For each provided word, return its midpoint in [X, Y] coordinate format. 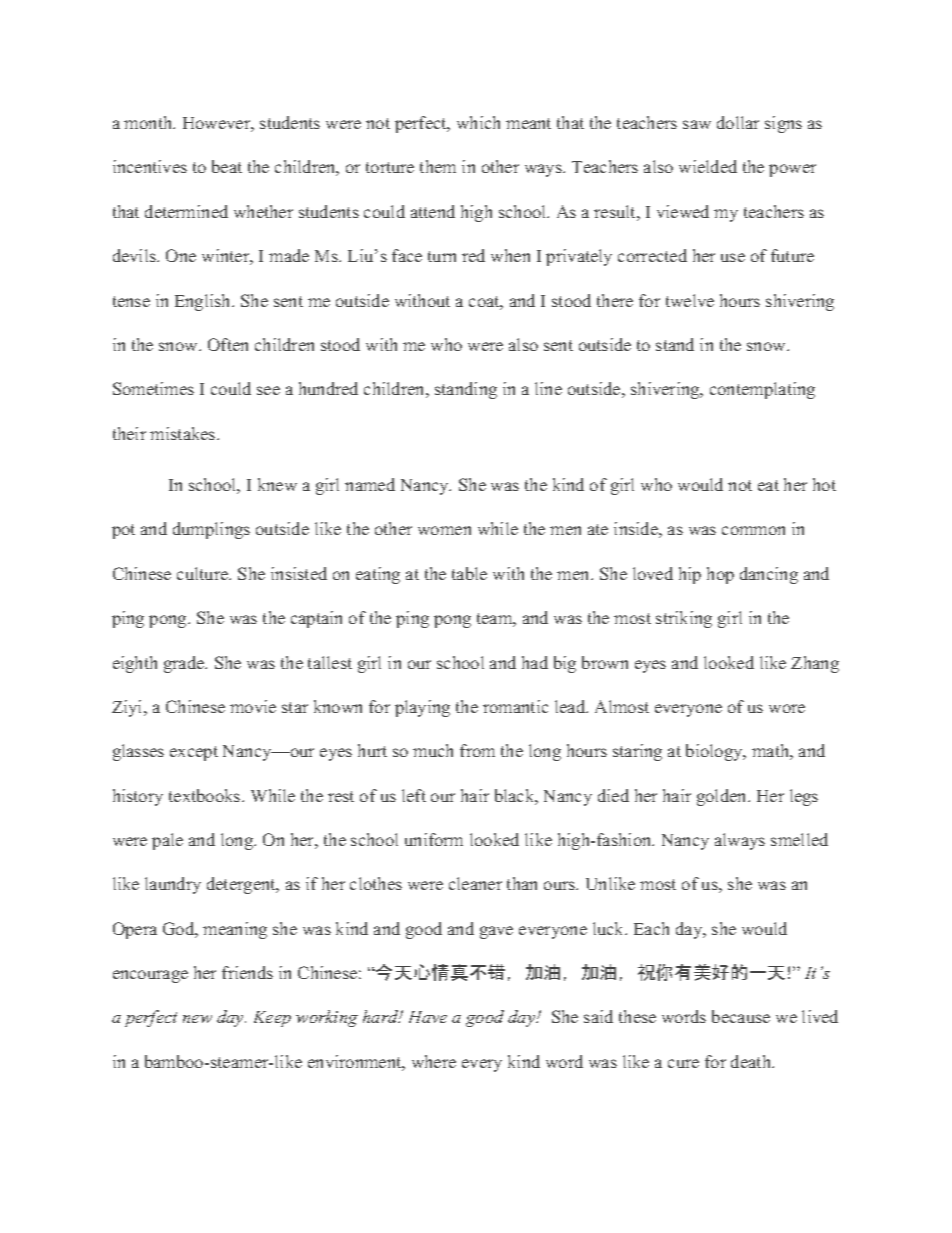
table [469, 573]
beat [227, 166]
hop [720, 575]
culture [204, 573]
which [478, 122]
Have [428, 1017]
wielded [708, 166]
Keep [272, 1019]
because [741, 1016]
